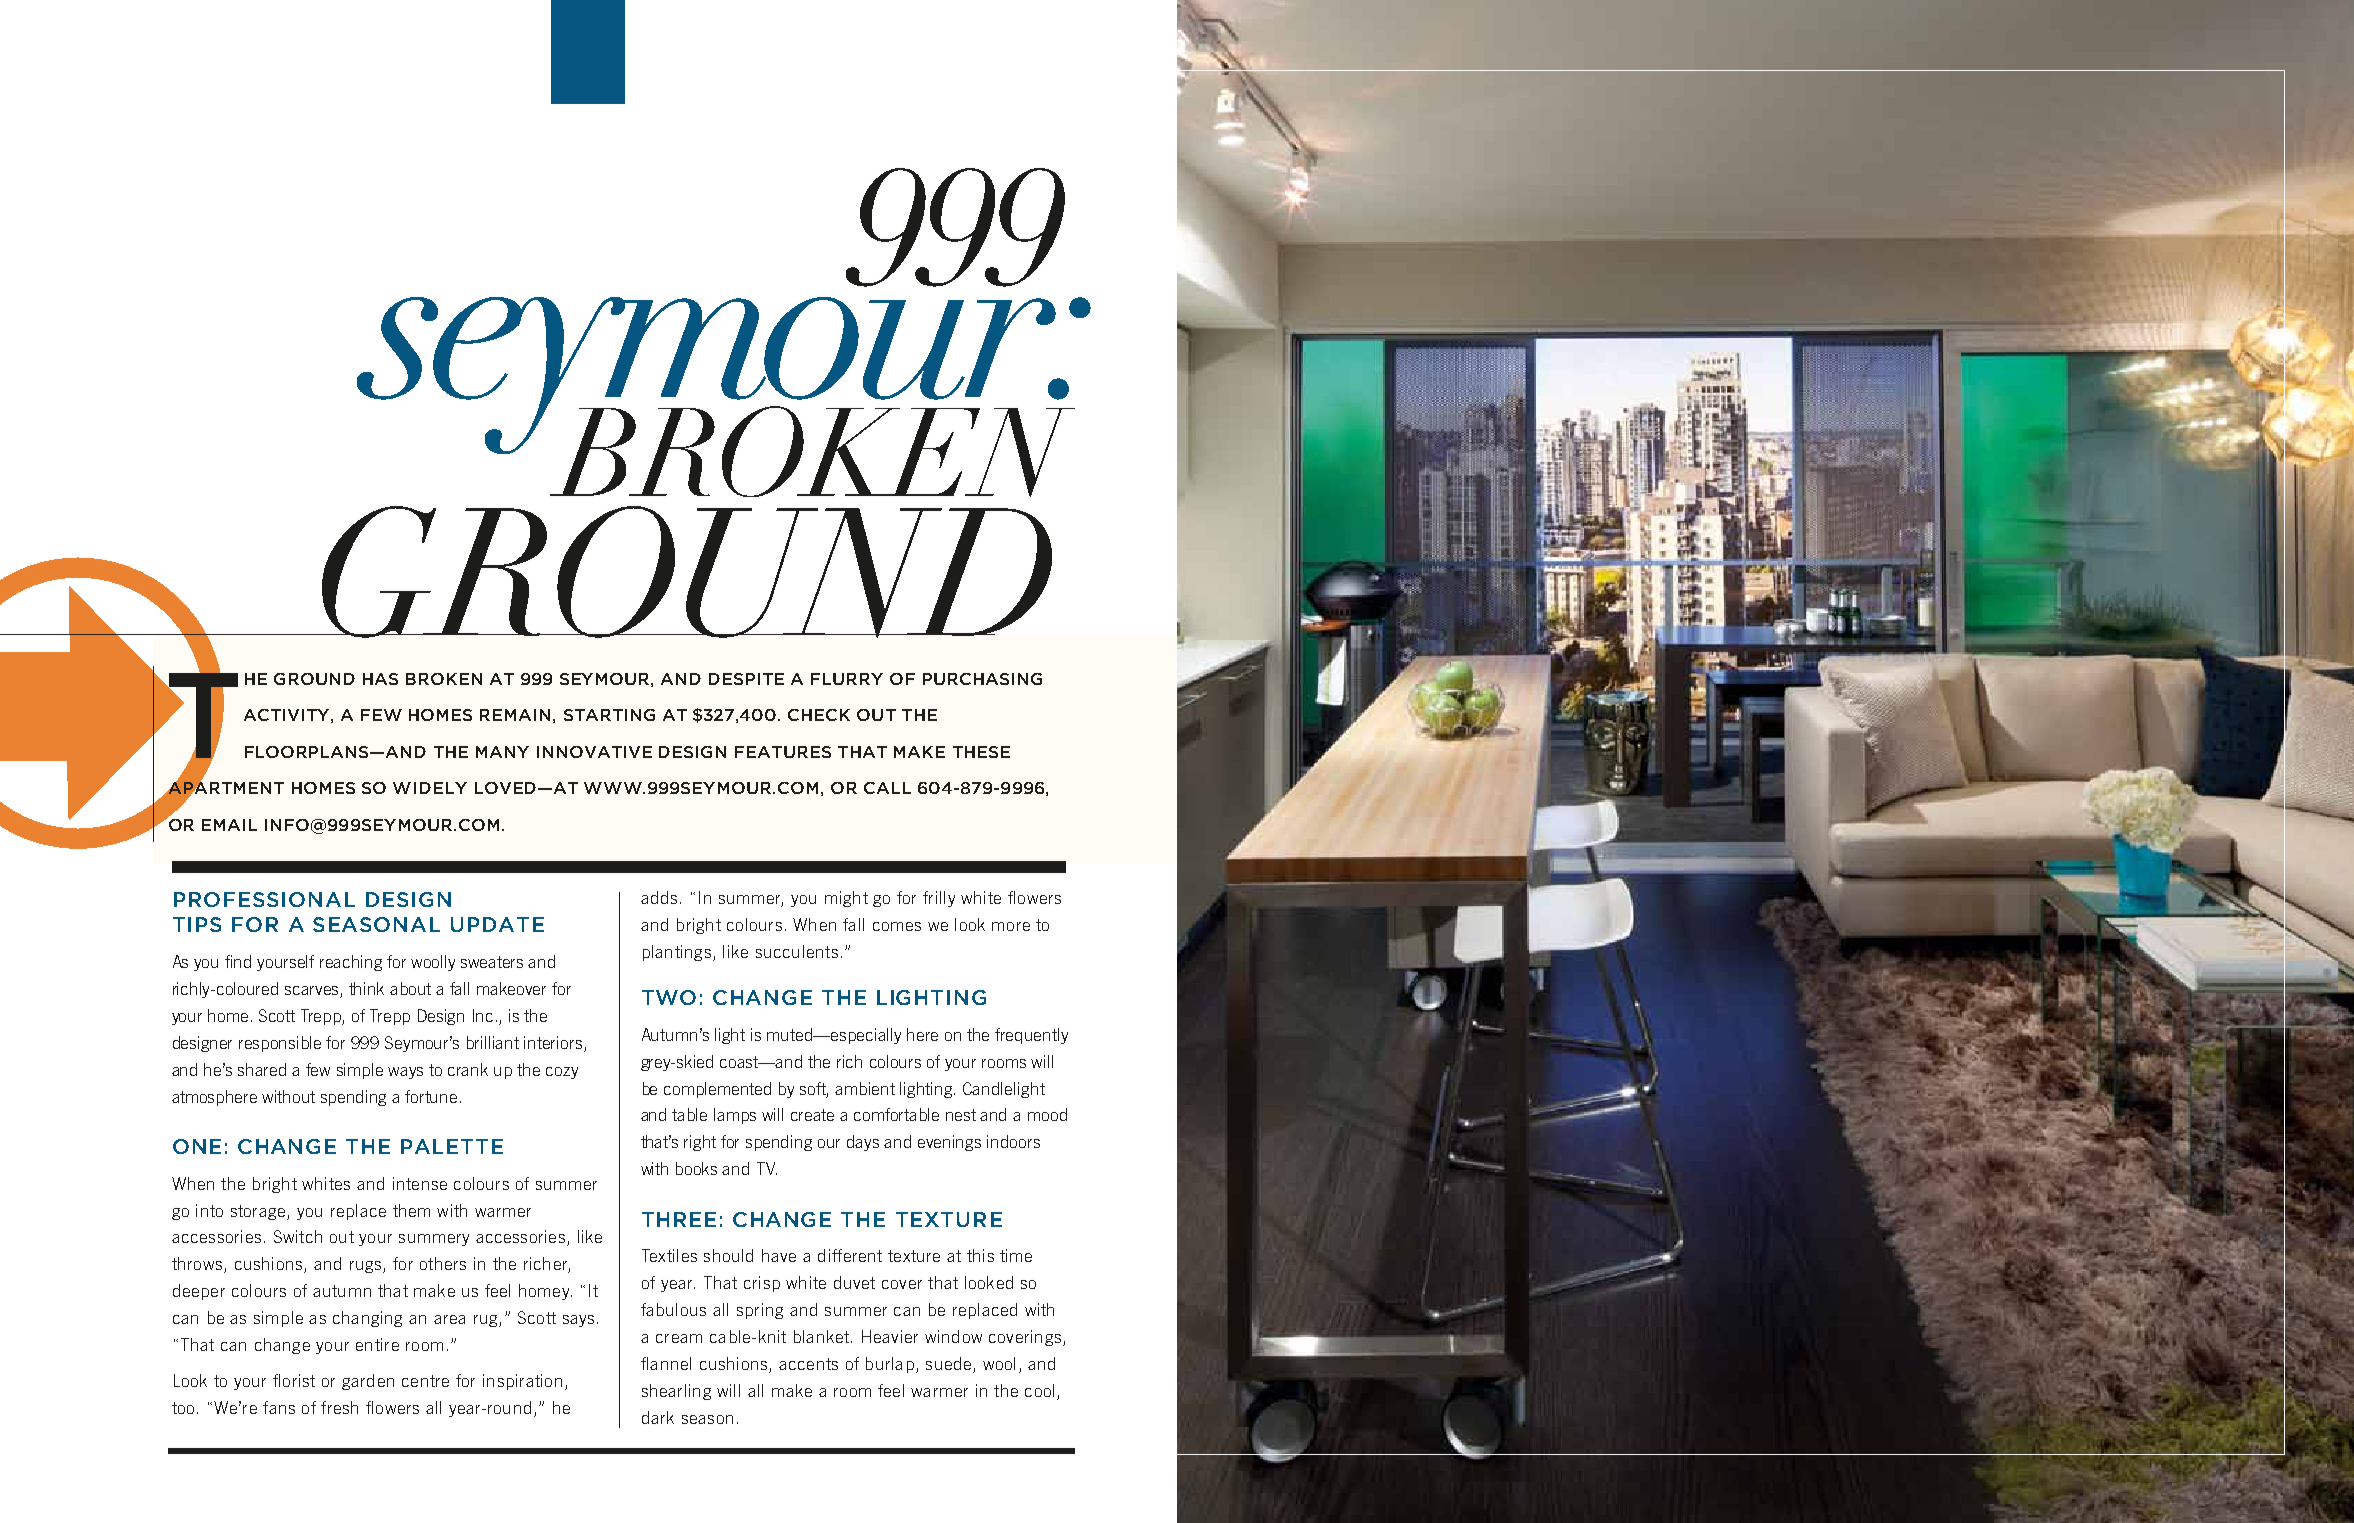 The width and height of the screenshot is (2354, 1523). Describe the element at coordinates (279, 1407) in the screenshot. I see `fans` at that location.
